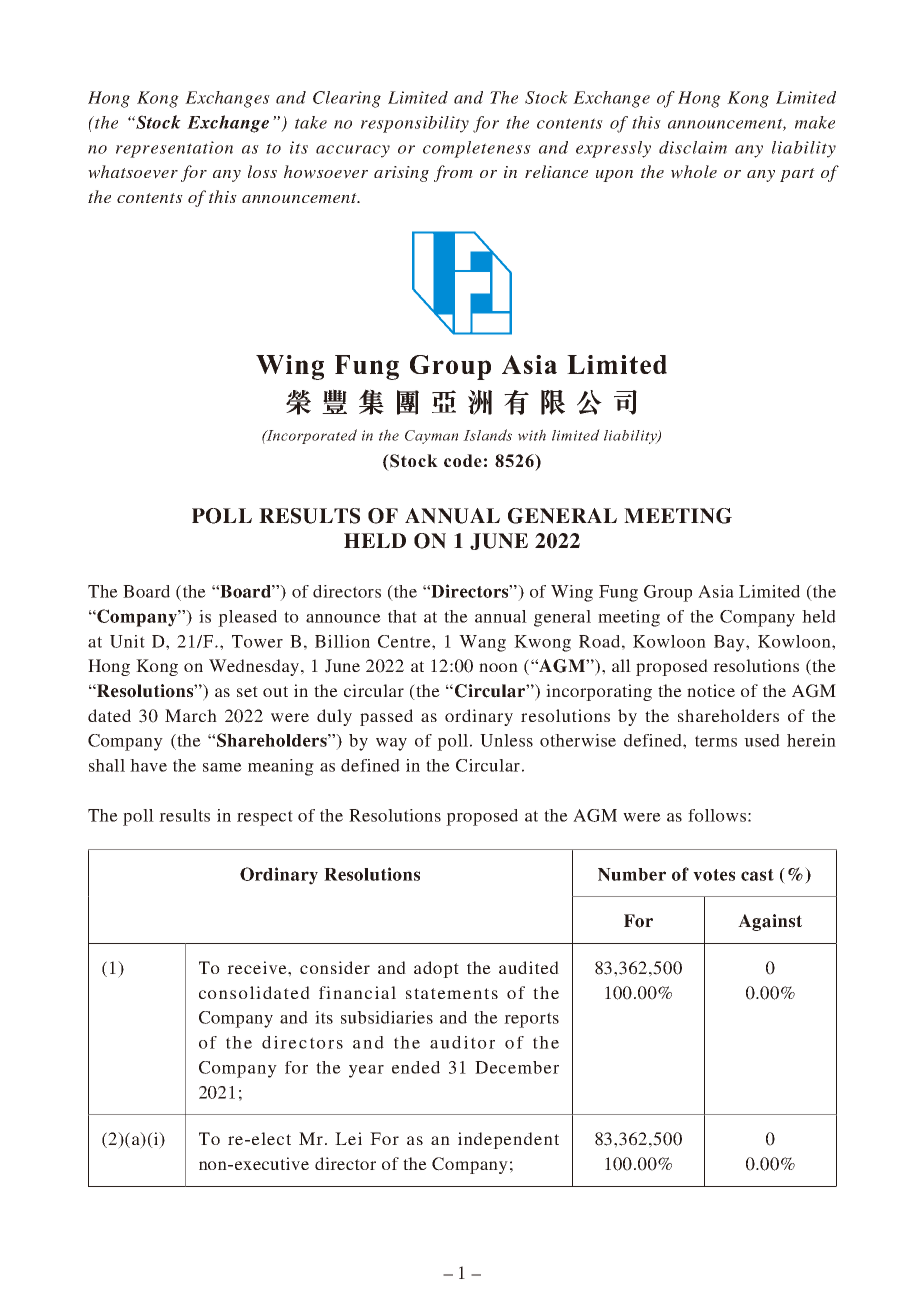 This page has width=924, height=1308. Describe the element at coordinates (348, 1138) in the page. I see `Lei` at that location.
